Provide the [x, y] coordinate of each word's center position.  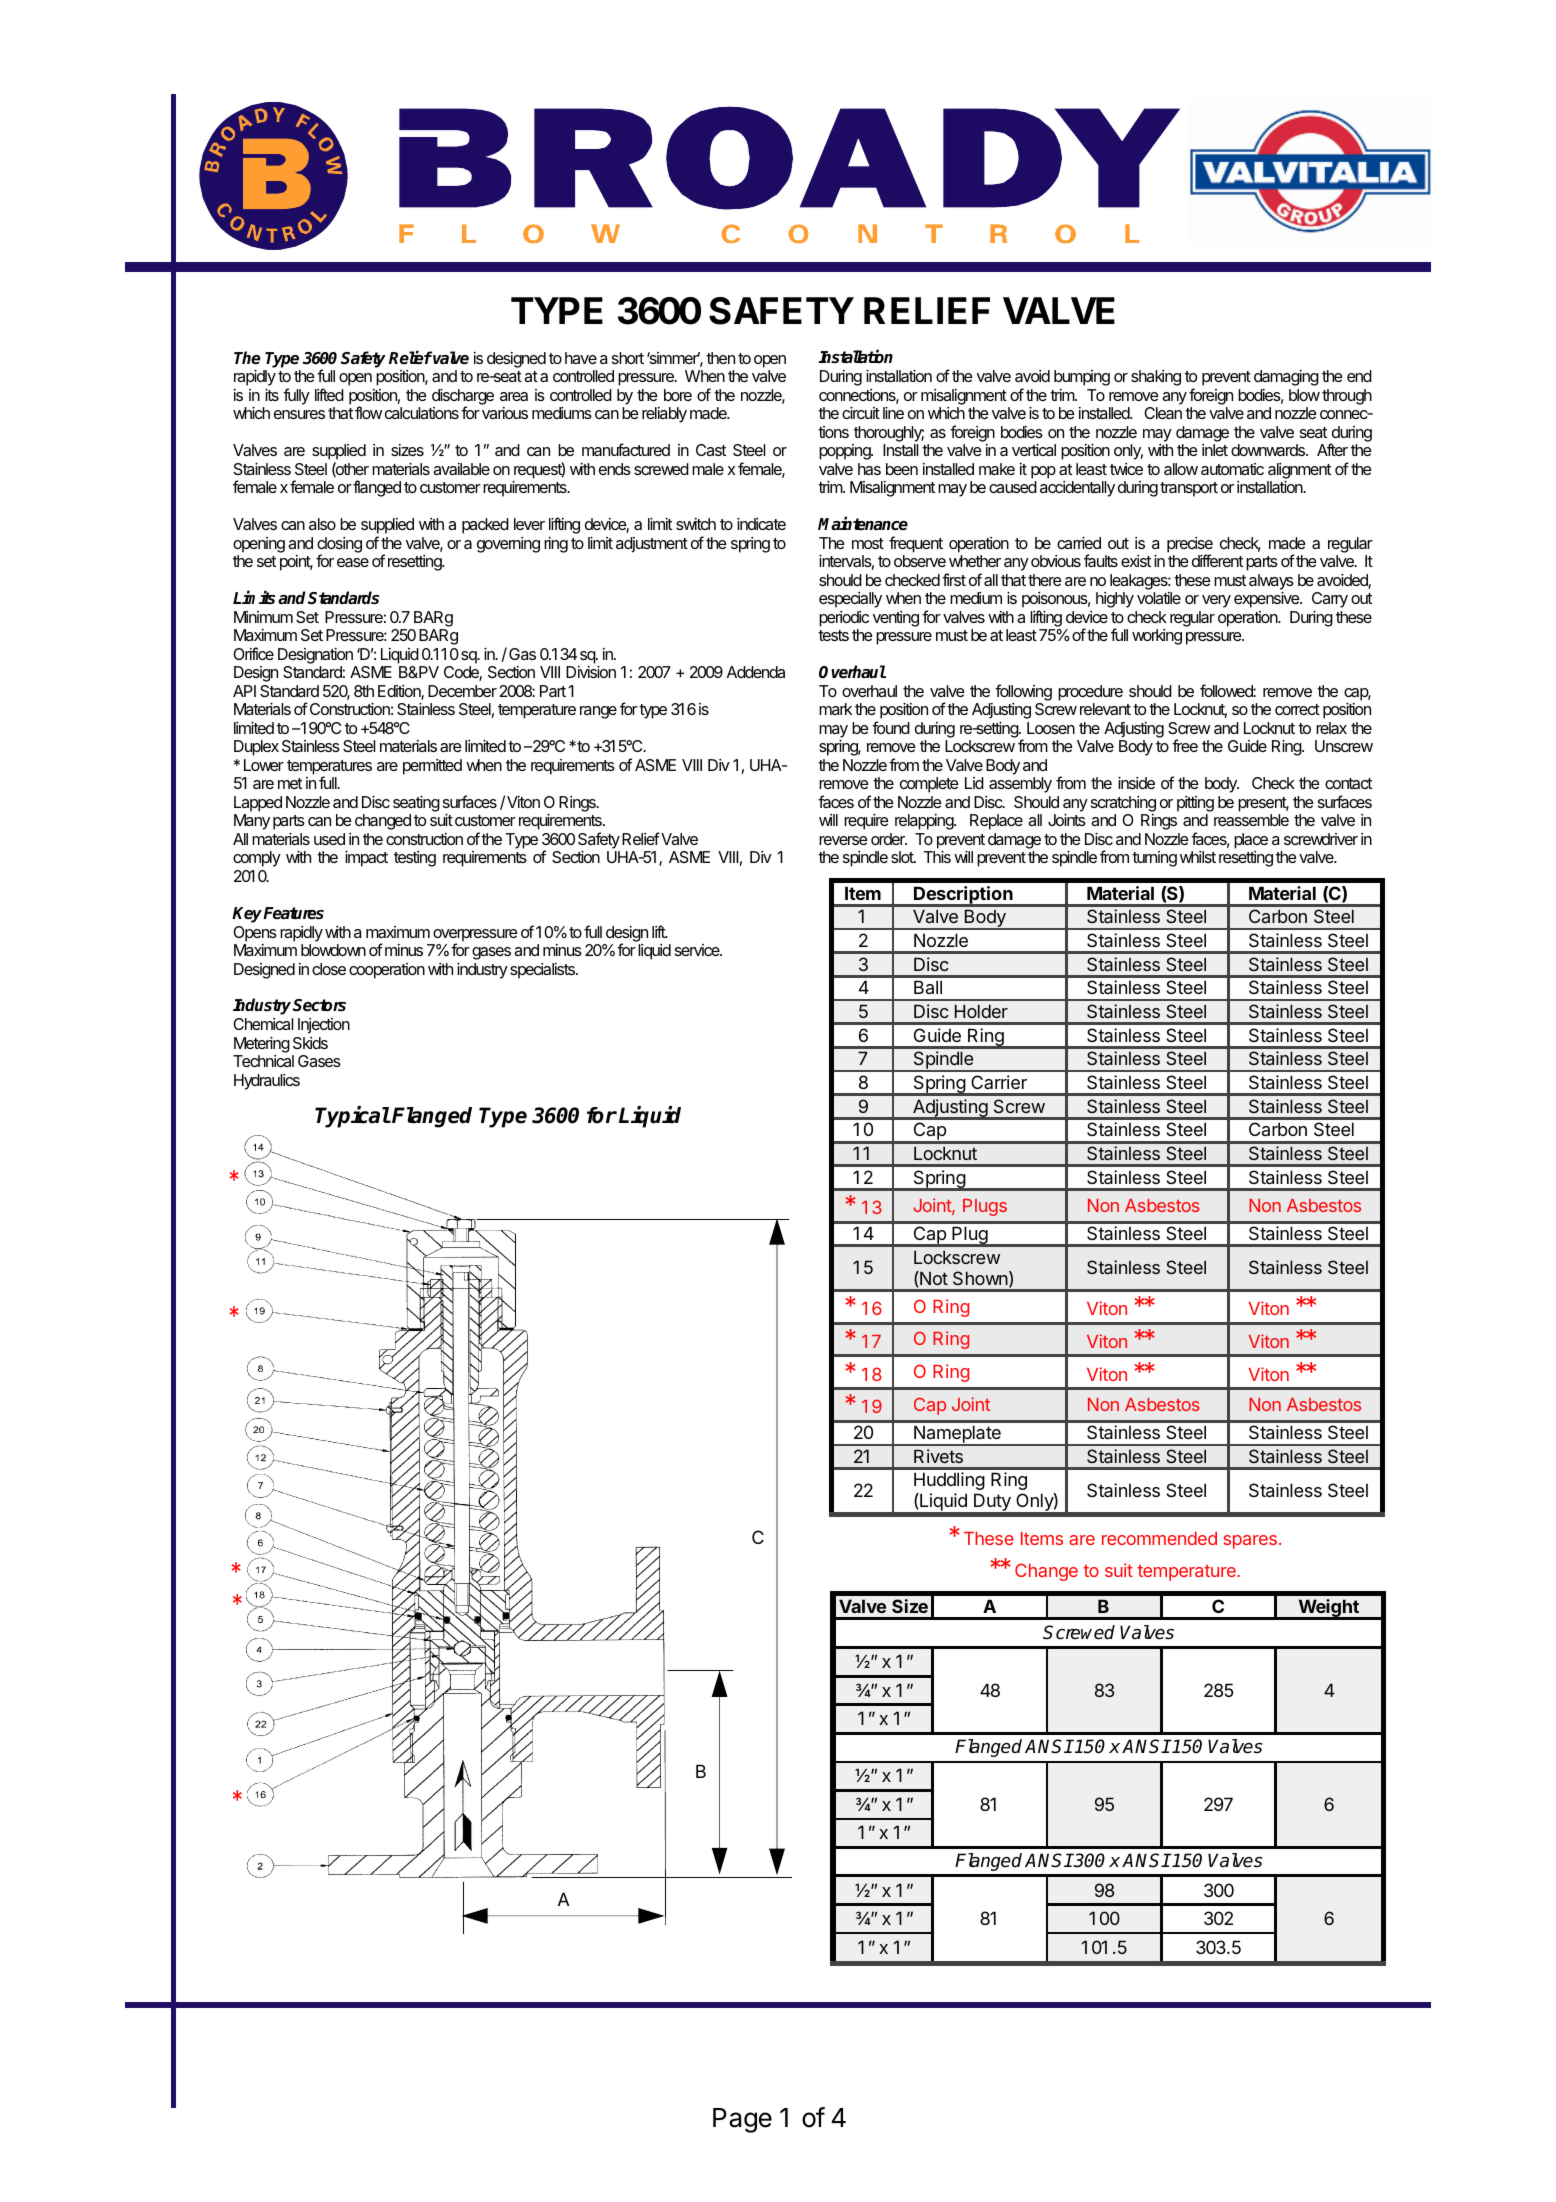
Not [933, 1278]
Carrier [999, 1082]
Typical [352, 1117]
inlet [1215, 450]
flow [368, 412]
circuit [861, 413]
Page [742, 2120]
